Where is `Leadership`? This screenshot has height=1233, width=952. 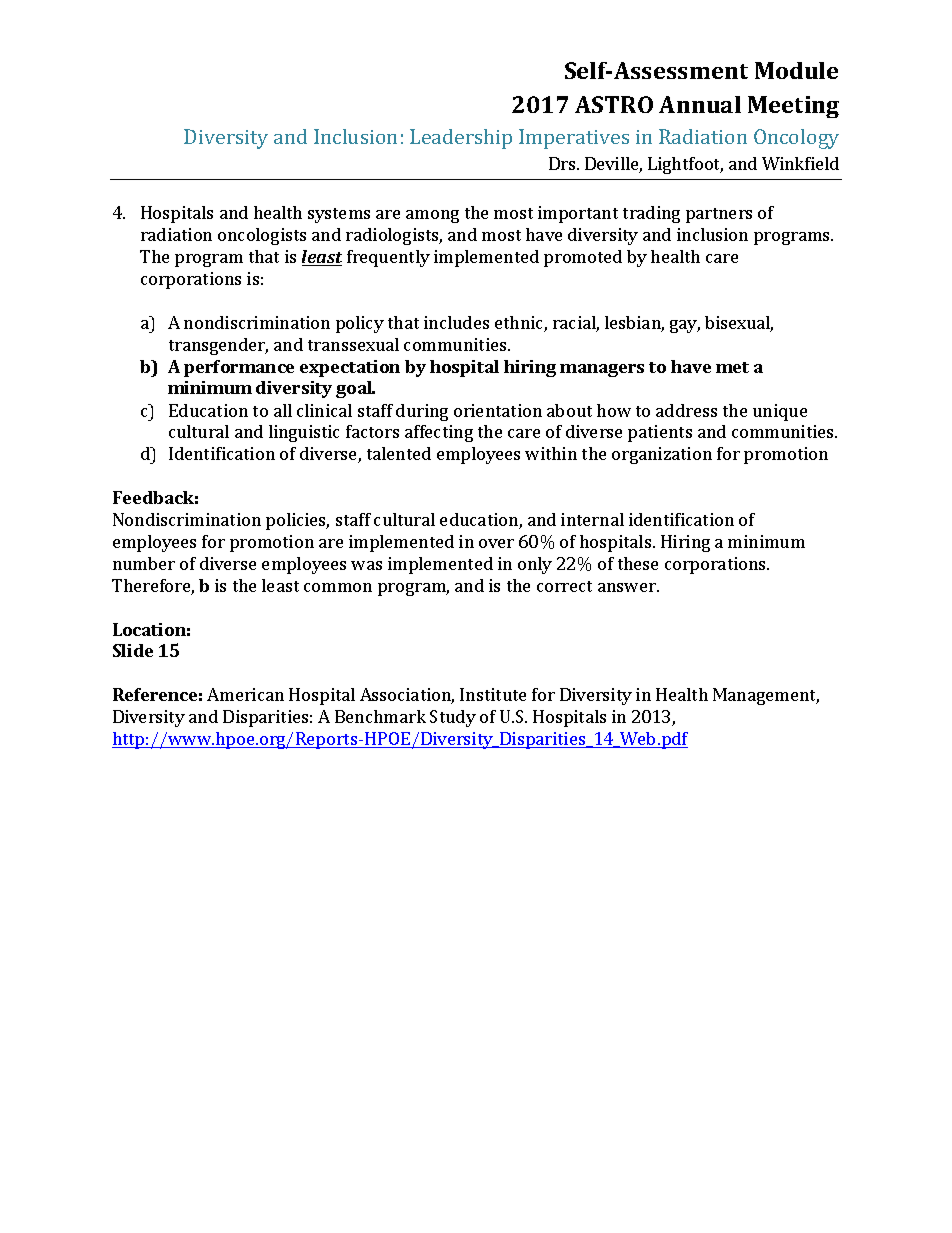
Leadership is located at coordinates (461, 139).
